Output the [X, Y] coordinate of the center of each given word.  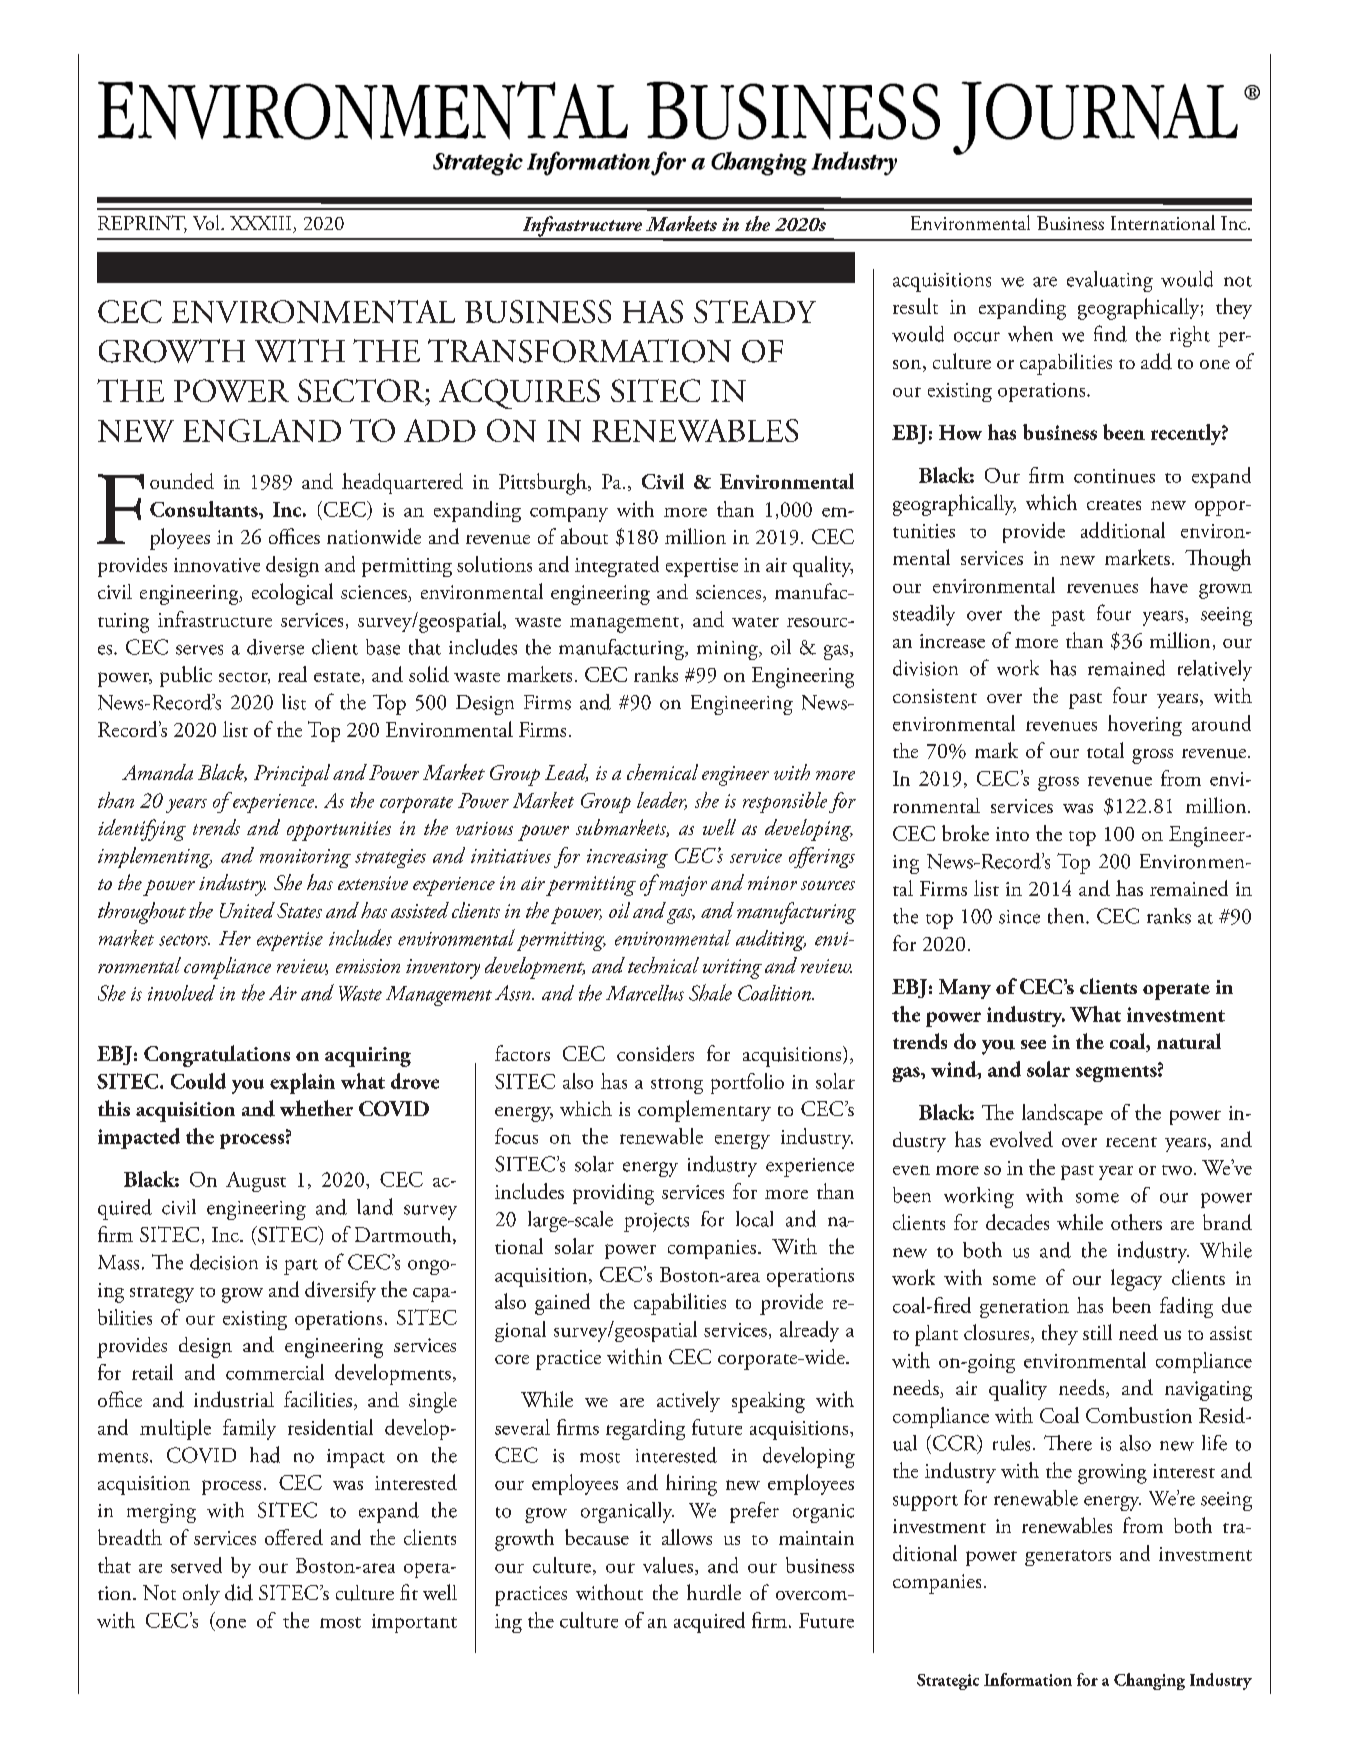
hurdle [714, 1592]
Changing [1149, 1681]
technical [663, 965]
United [247, 910]
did [239, 1592]
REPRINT [142, 224]
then [1067, 916]
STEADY [755, 311]
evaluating [1110, 281]
